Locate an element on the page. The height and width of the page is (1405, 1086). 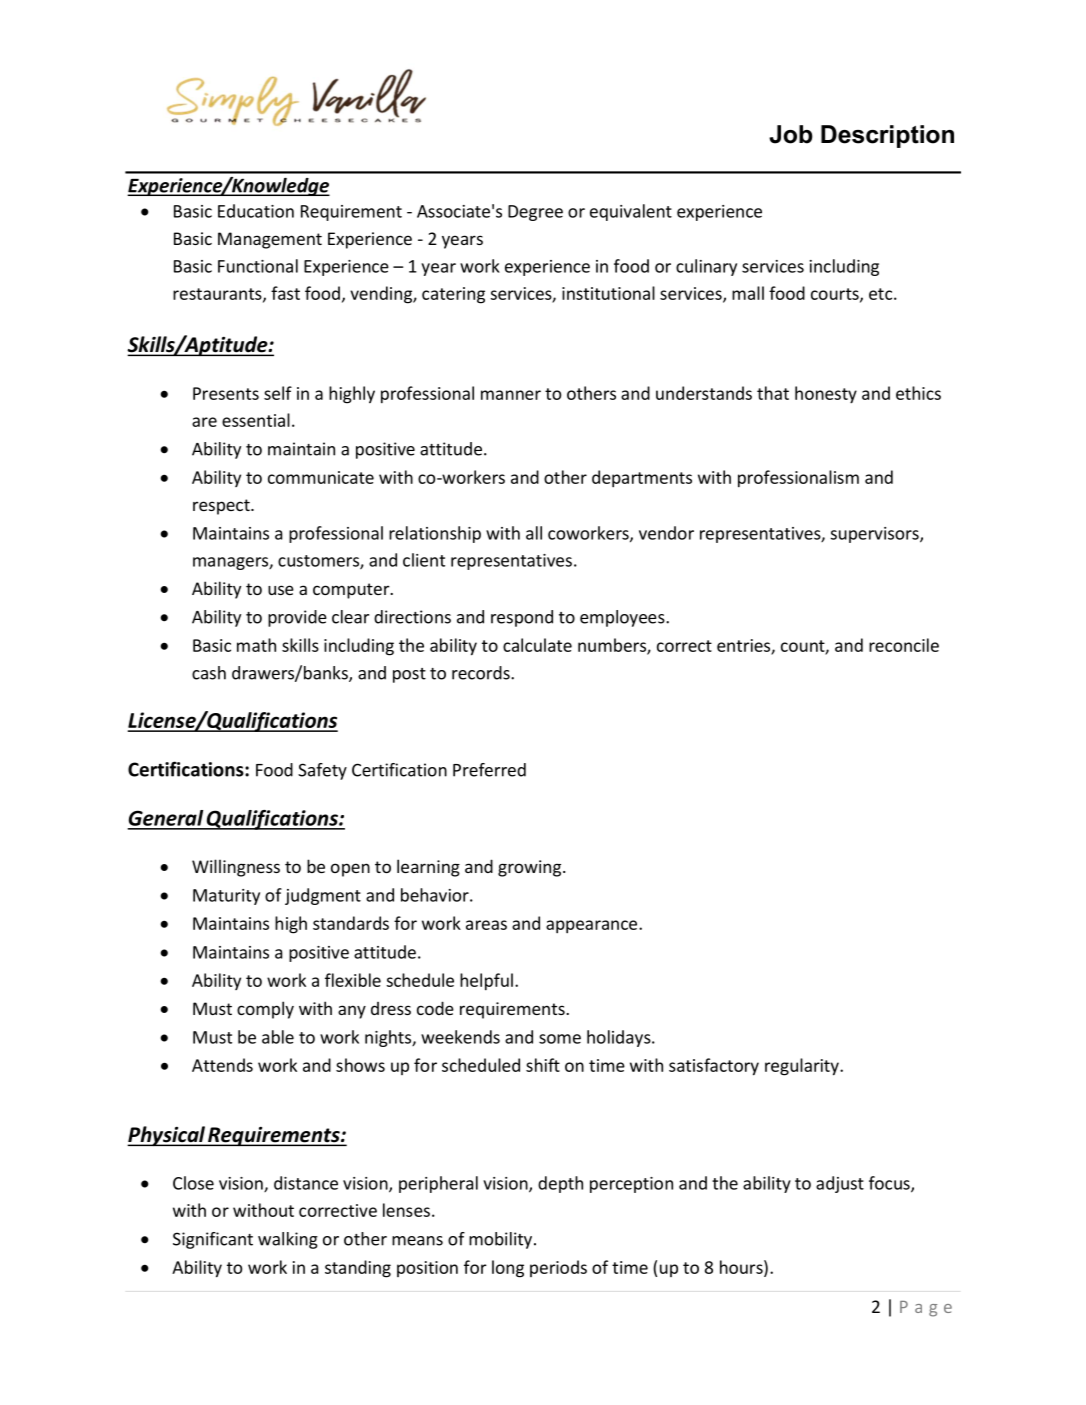
Degree is located at coordinates (535, 213).
